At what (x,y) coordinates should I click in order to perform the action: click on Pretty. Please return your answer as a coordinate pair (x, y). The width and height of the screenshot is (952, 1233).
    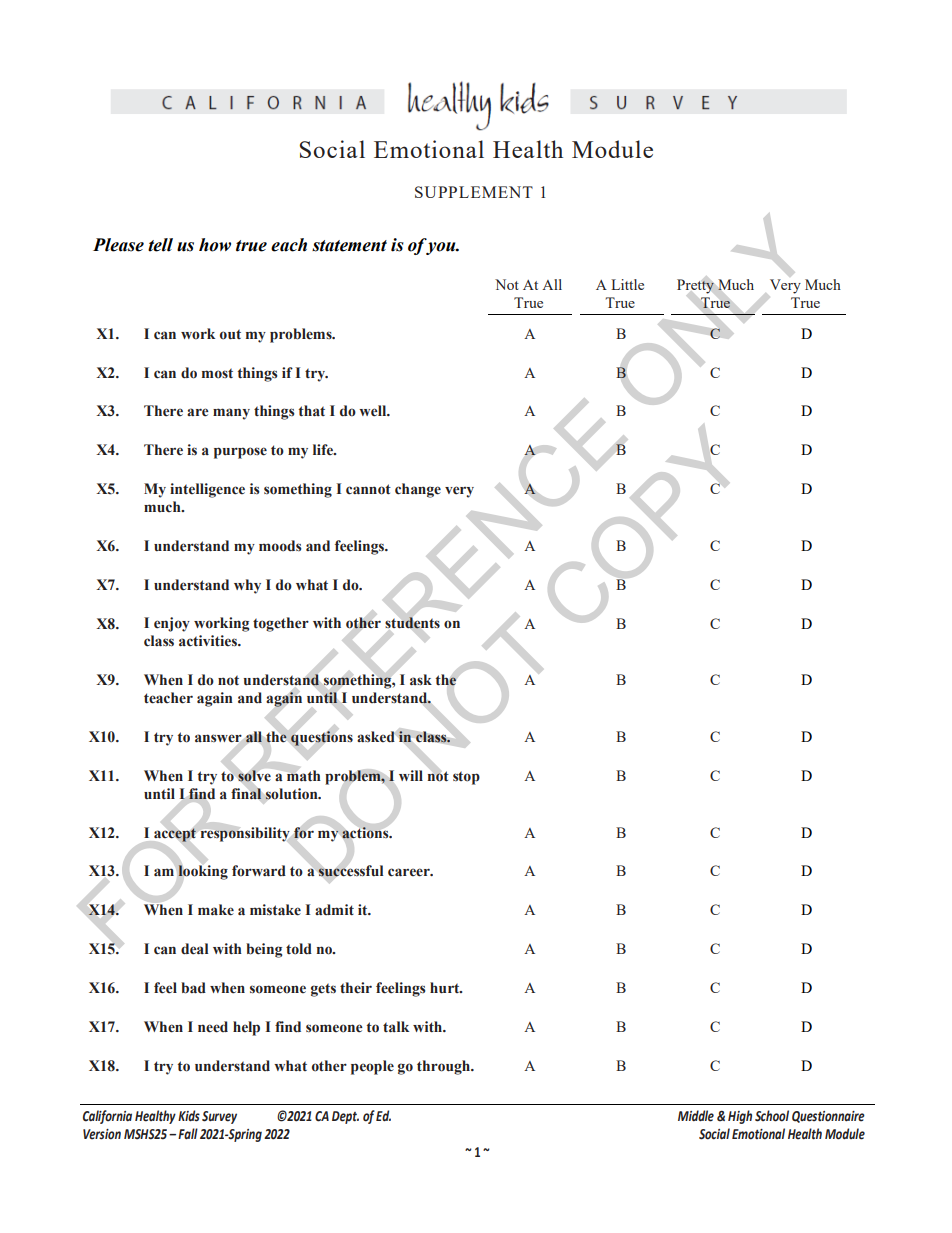
    Looking at the image, I should click on (695, 286).
